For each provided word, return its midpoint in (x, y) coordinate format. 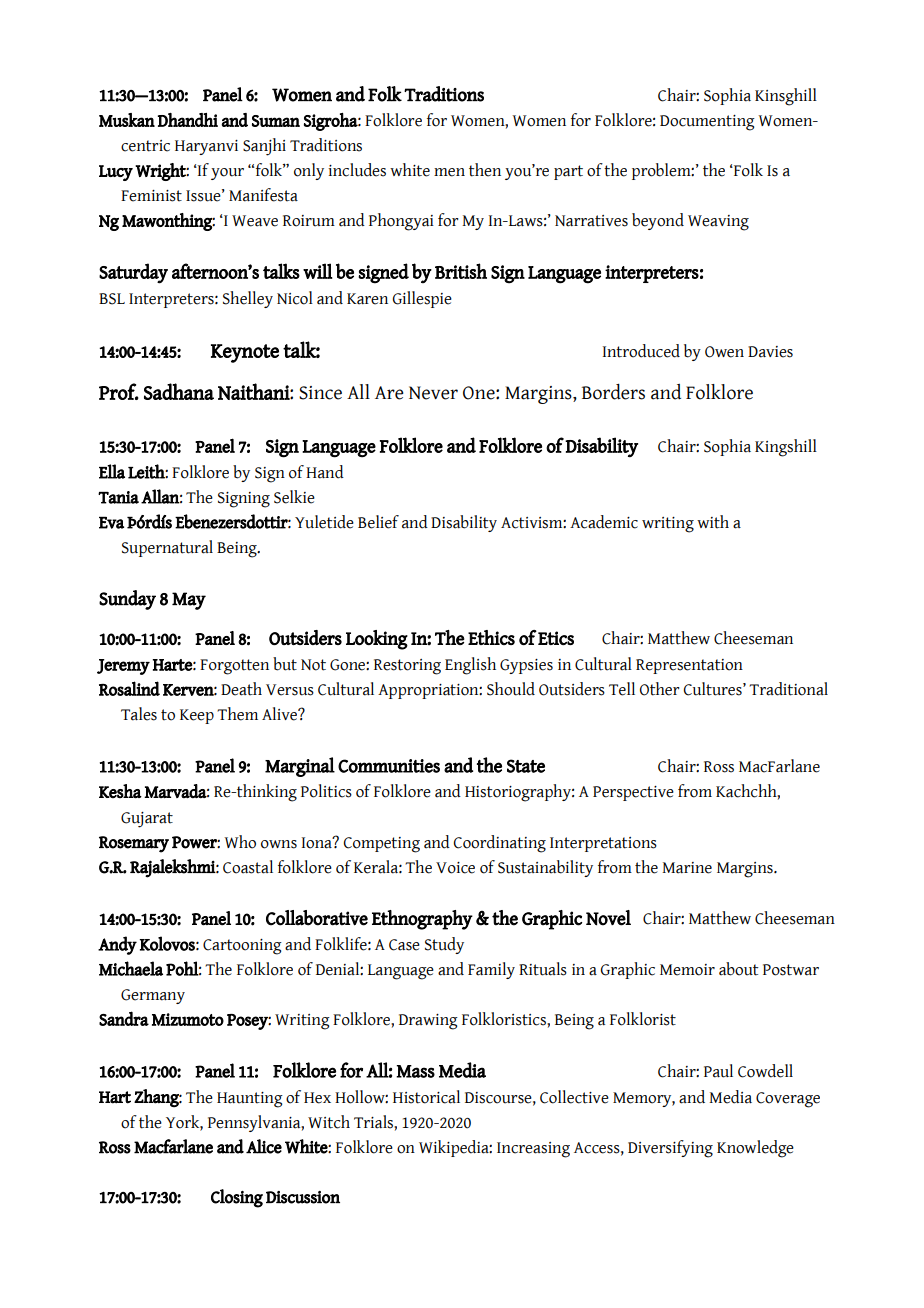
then (485, 170)
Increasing (533, 1150)
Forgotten (234, 667)
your (227, 174)
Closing (237, 1198)
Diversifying (670, 1149)
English (470, 666)
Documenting (707, 123)
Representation (689, 666)
